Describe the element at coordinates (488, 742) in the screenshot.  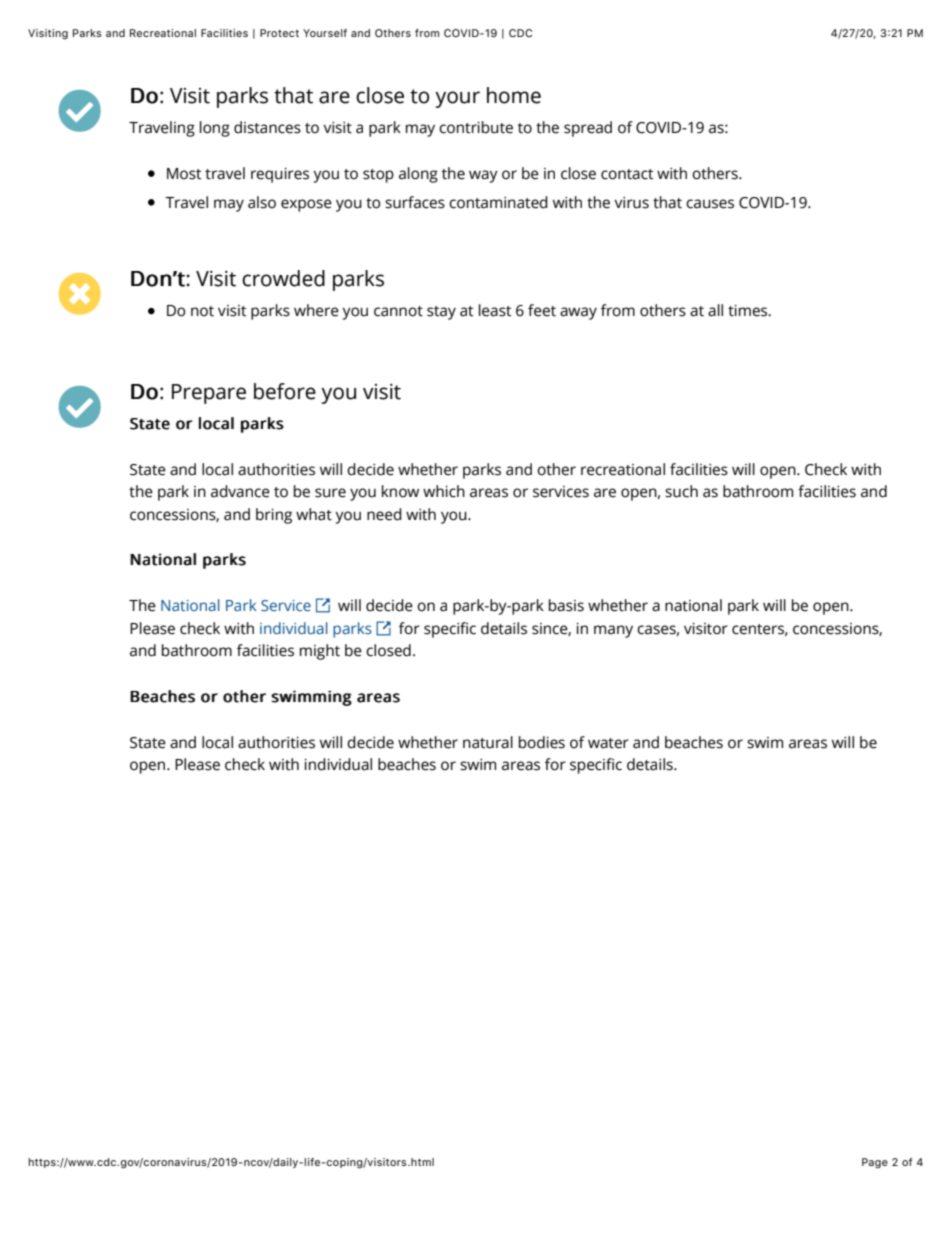
I see `natural` at that location.
